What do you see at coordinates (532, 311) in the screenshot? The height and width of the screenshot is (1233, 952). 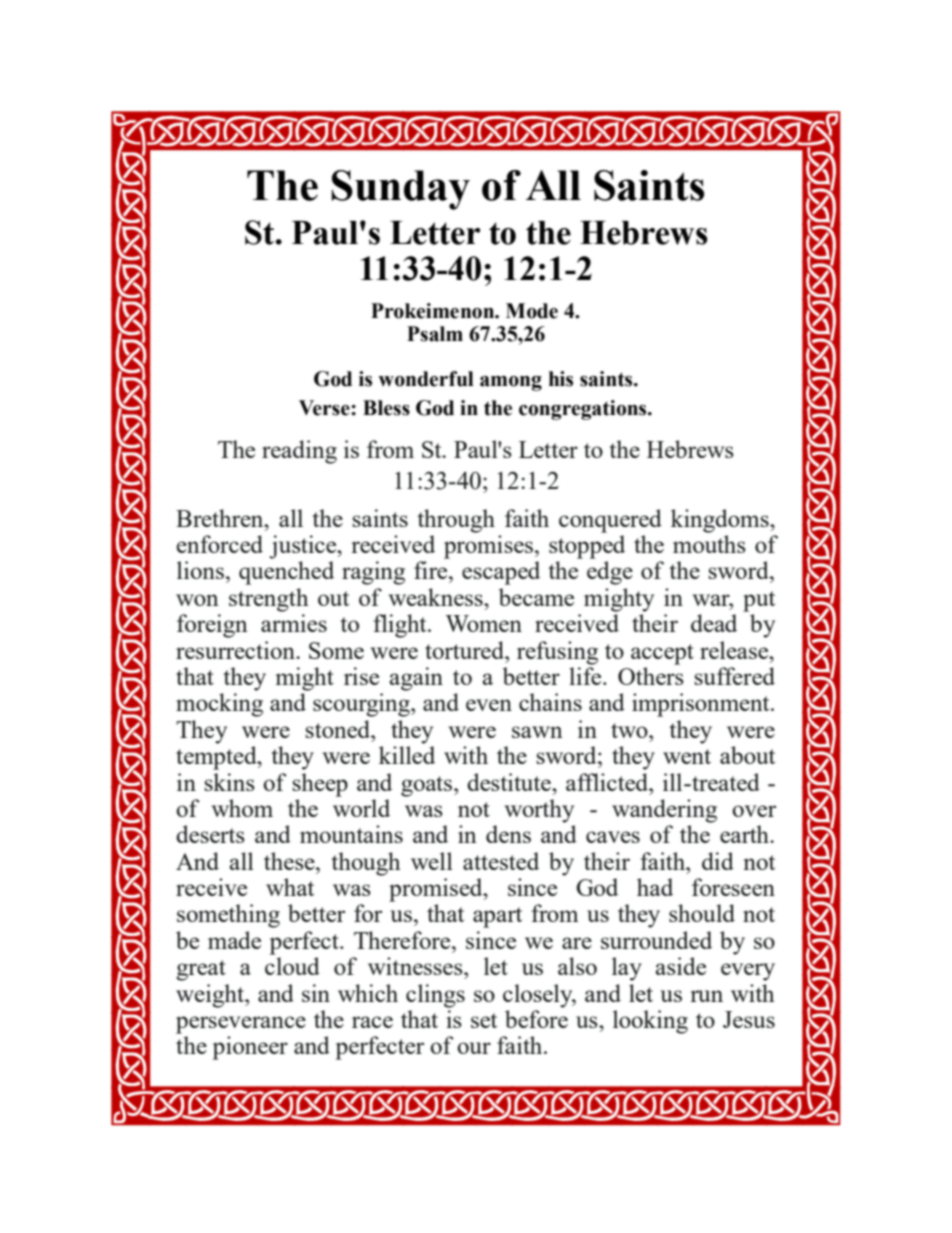 I see `Mode` at bounding box center [532, 311].
